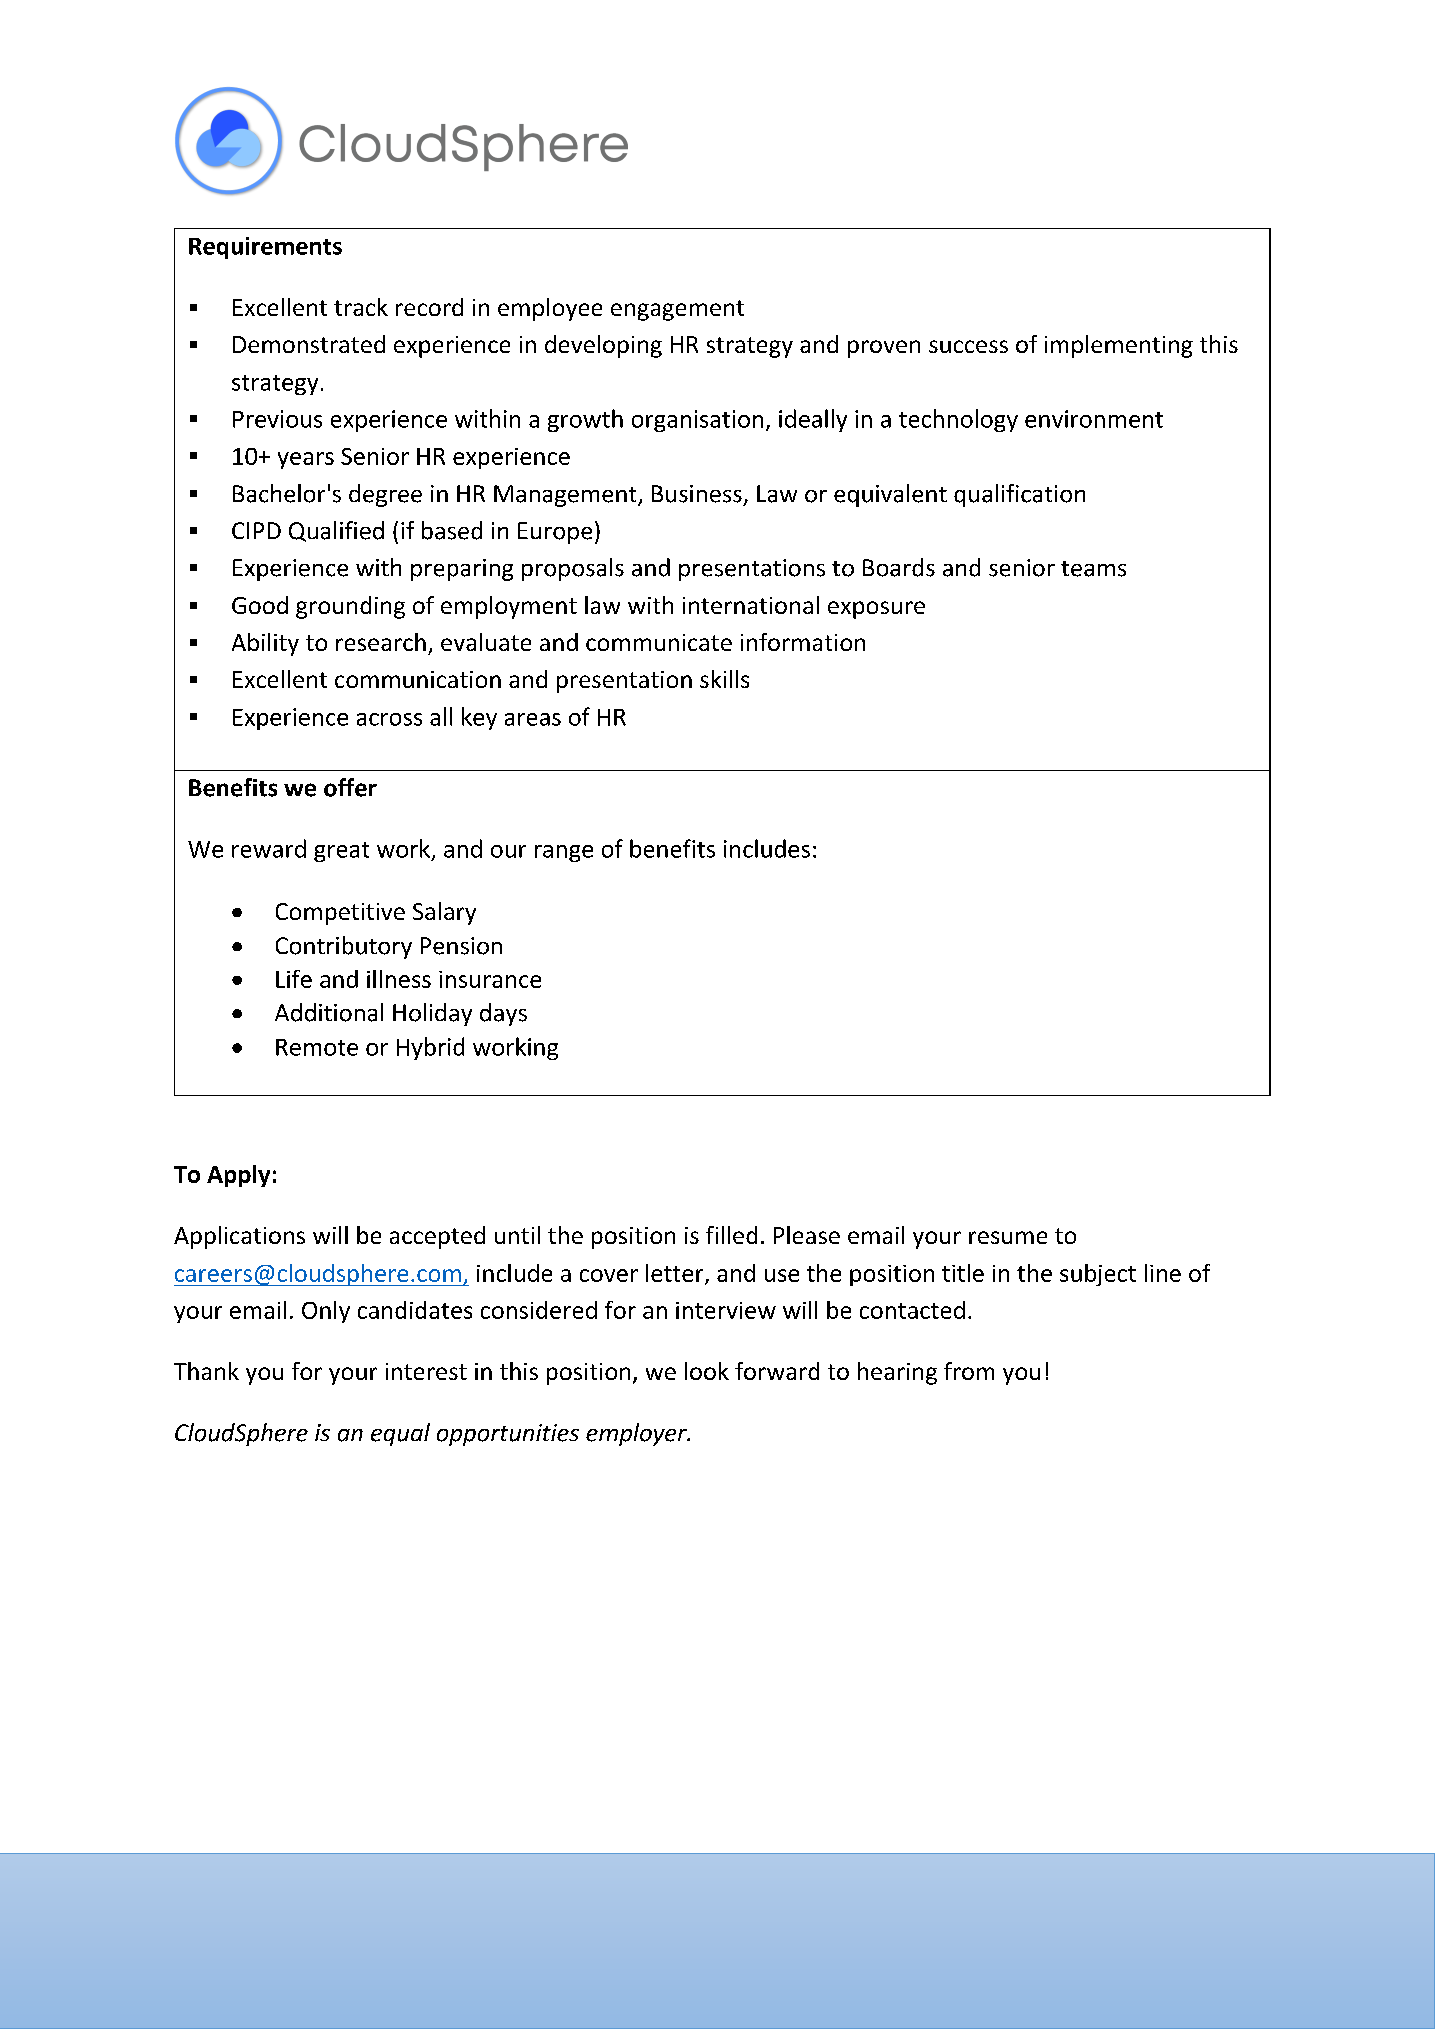 The image size is (1435, 2030). Describe the element at coordinates (400, 1434) in the page. I see `equal` at that location.
